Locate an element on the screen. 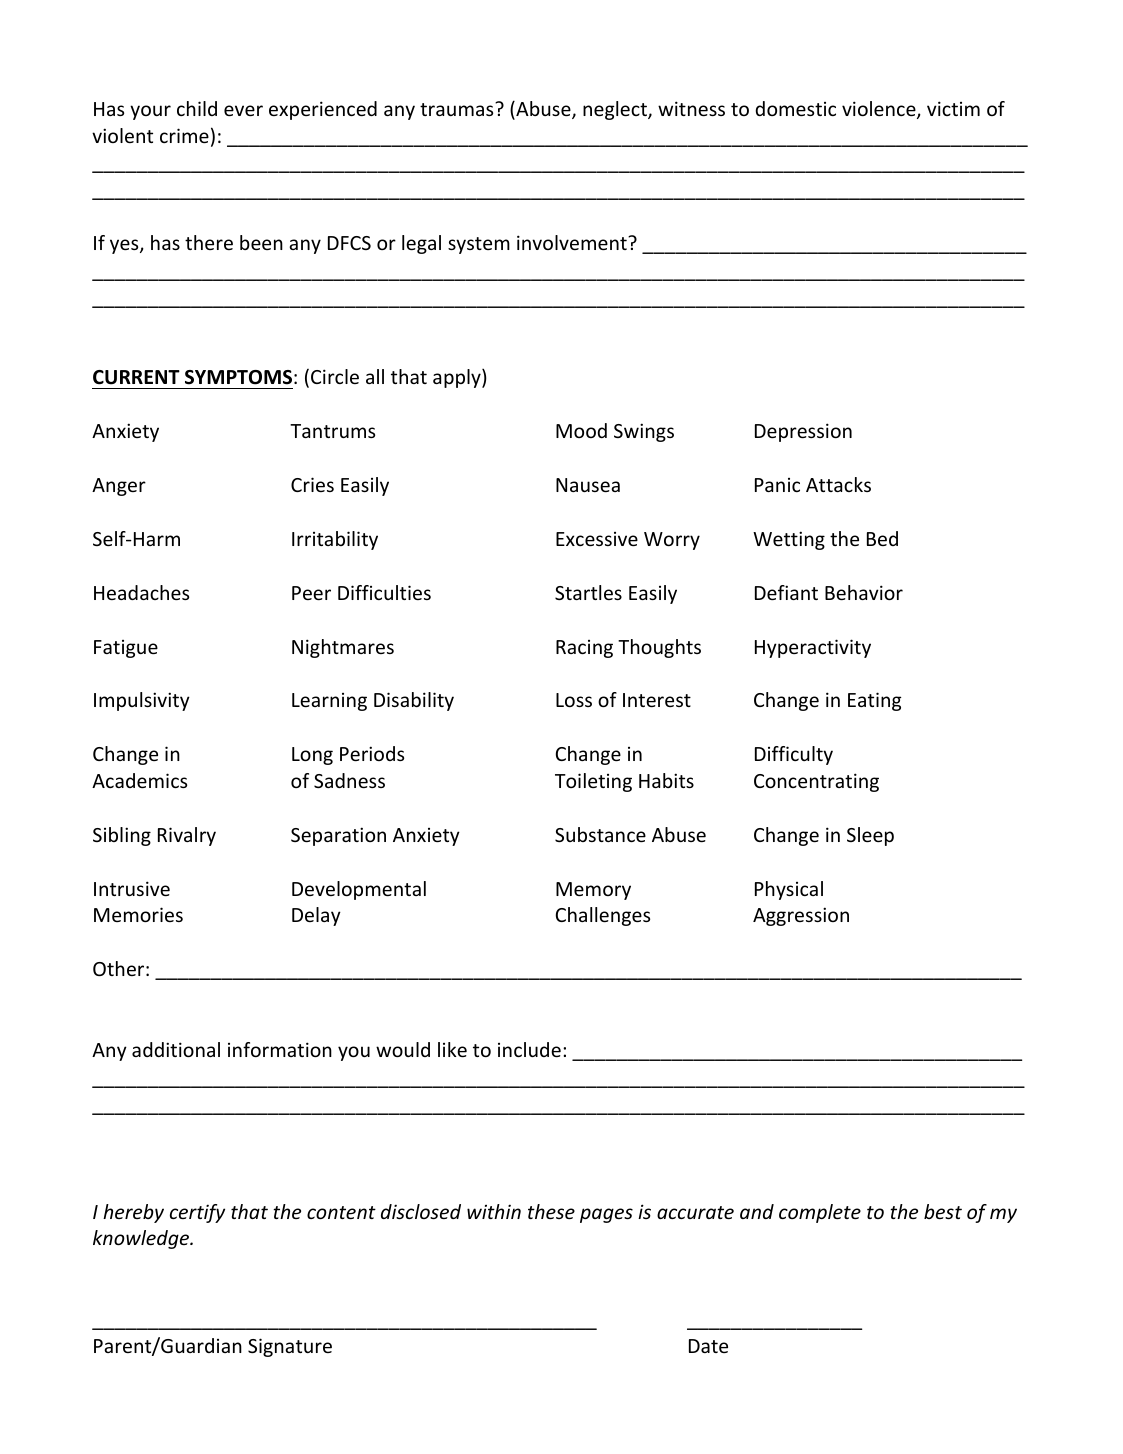  traumas is located at coordinates (458, 109).
